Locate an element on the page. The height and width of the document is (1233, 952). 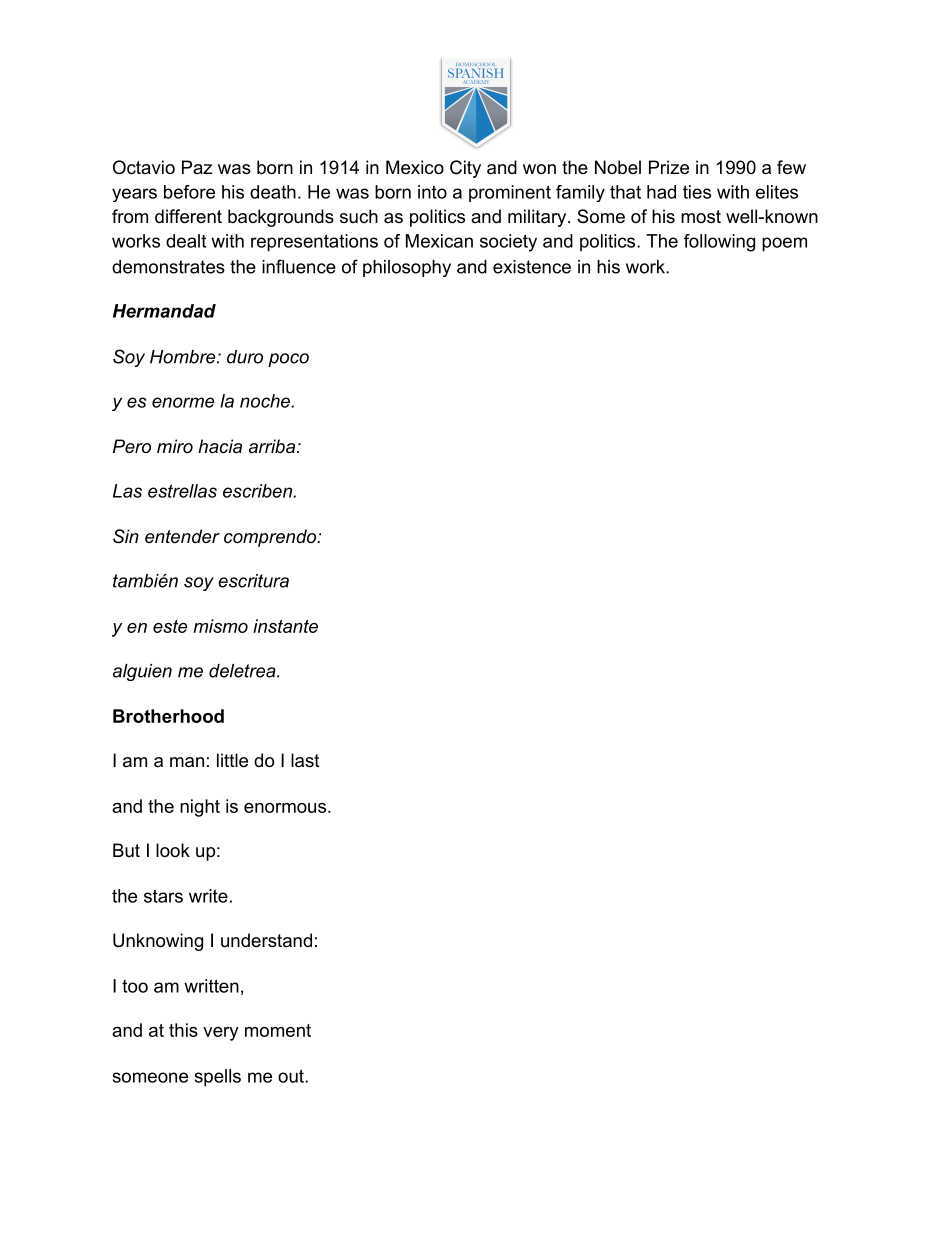
noche is located at coordinates (266, 401).
